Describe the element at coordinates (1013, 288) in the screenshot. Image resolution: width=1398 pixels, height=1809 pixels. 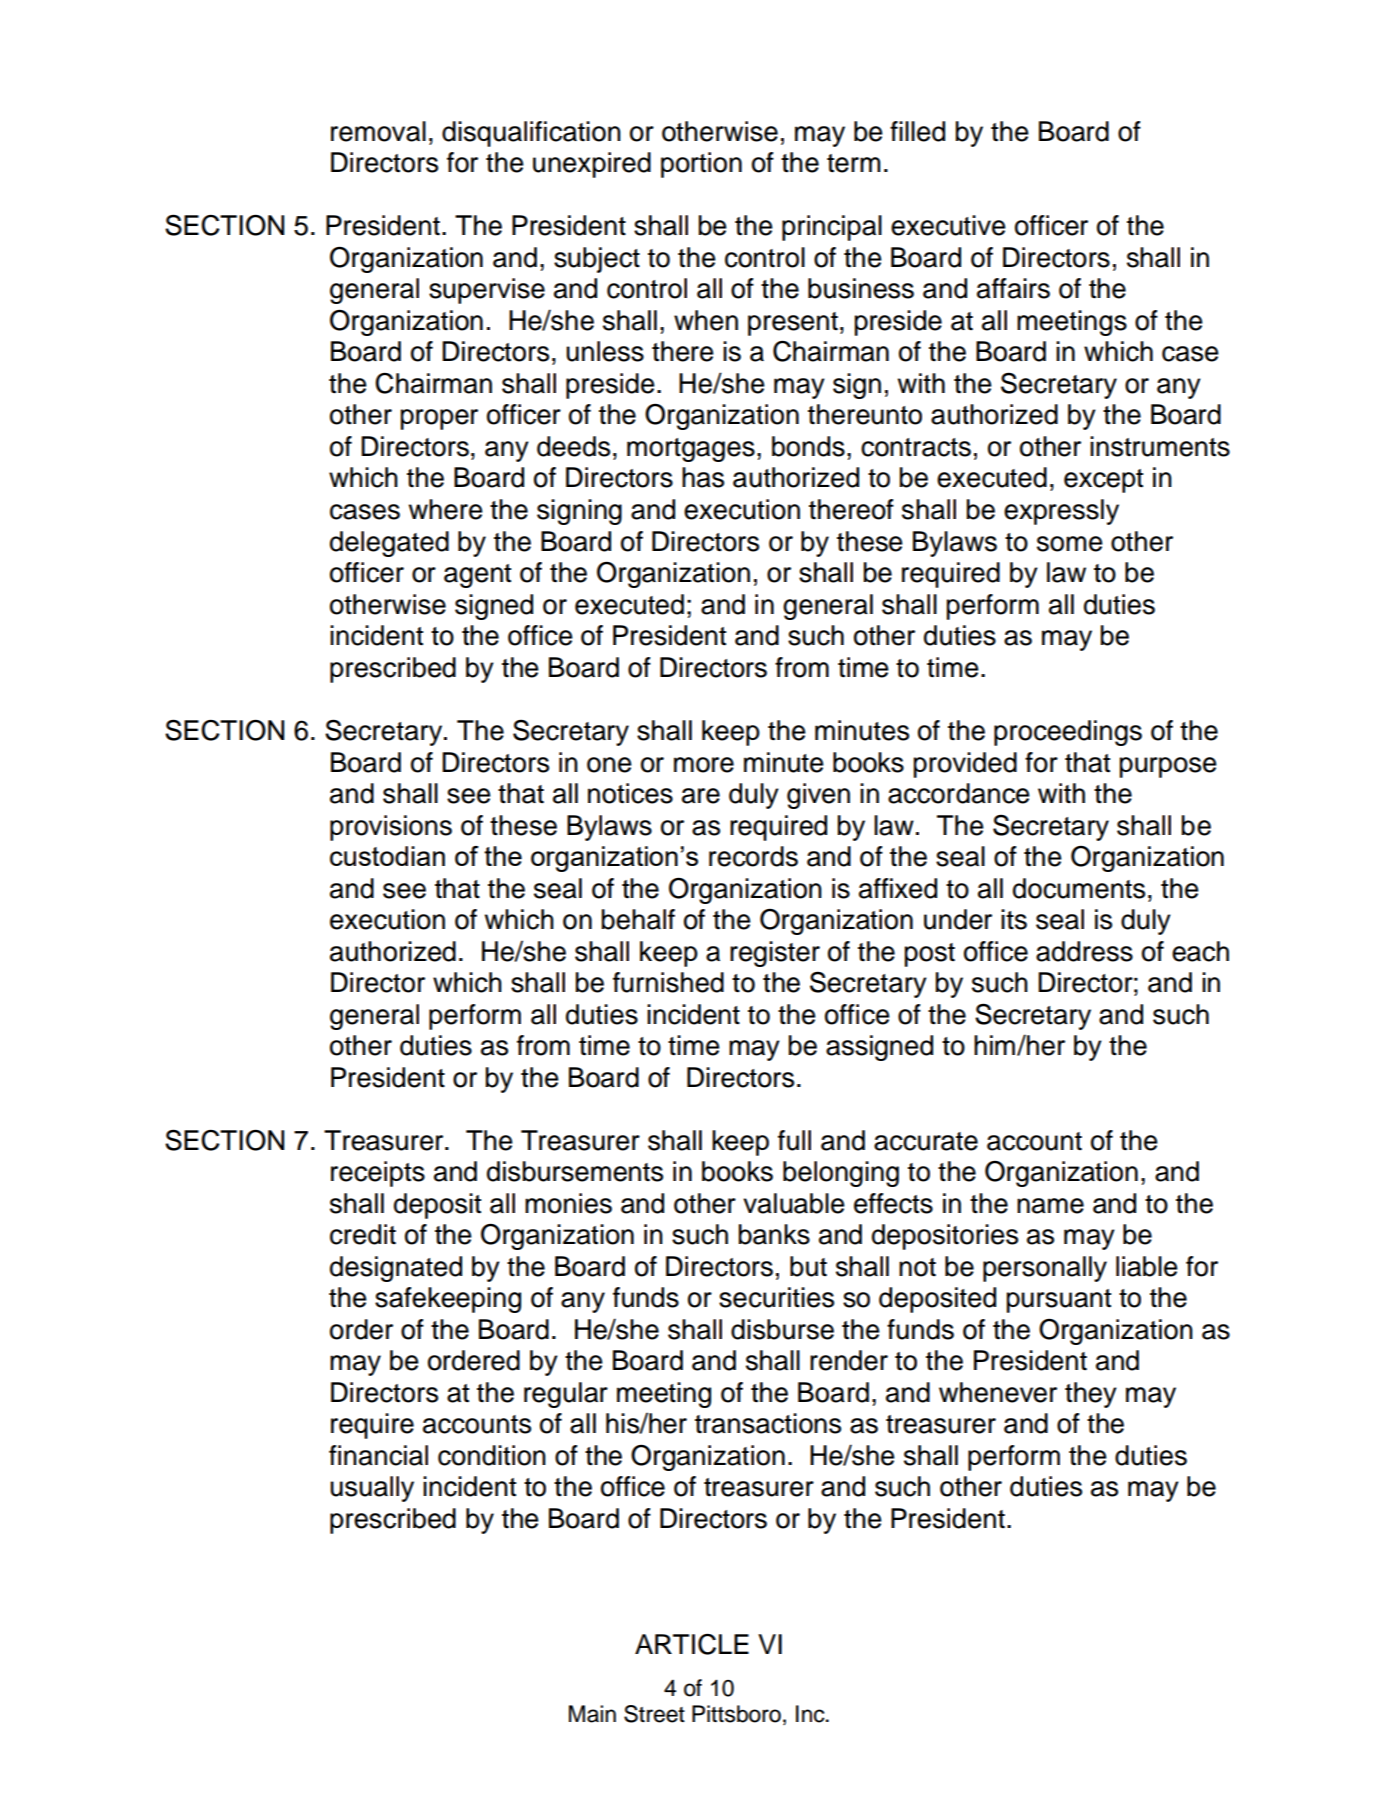
I see `affairs` at that location.
